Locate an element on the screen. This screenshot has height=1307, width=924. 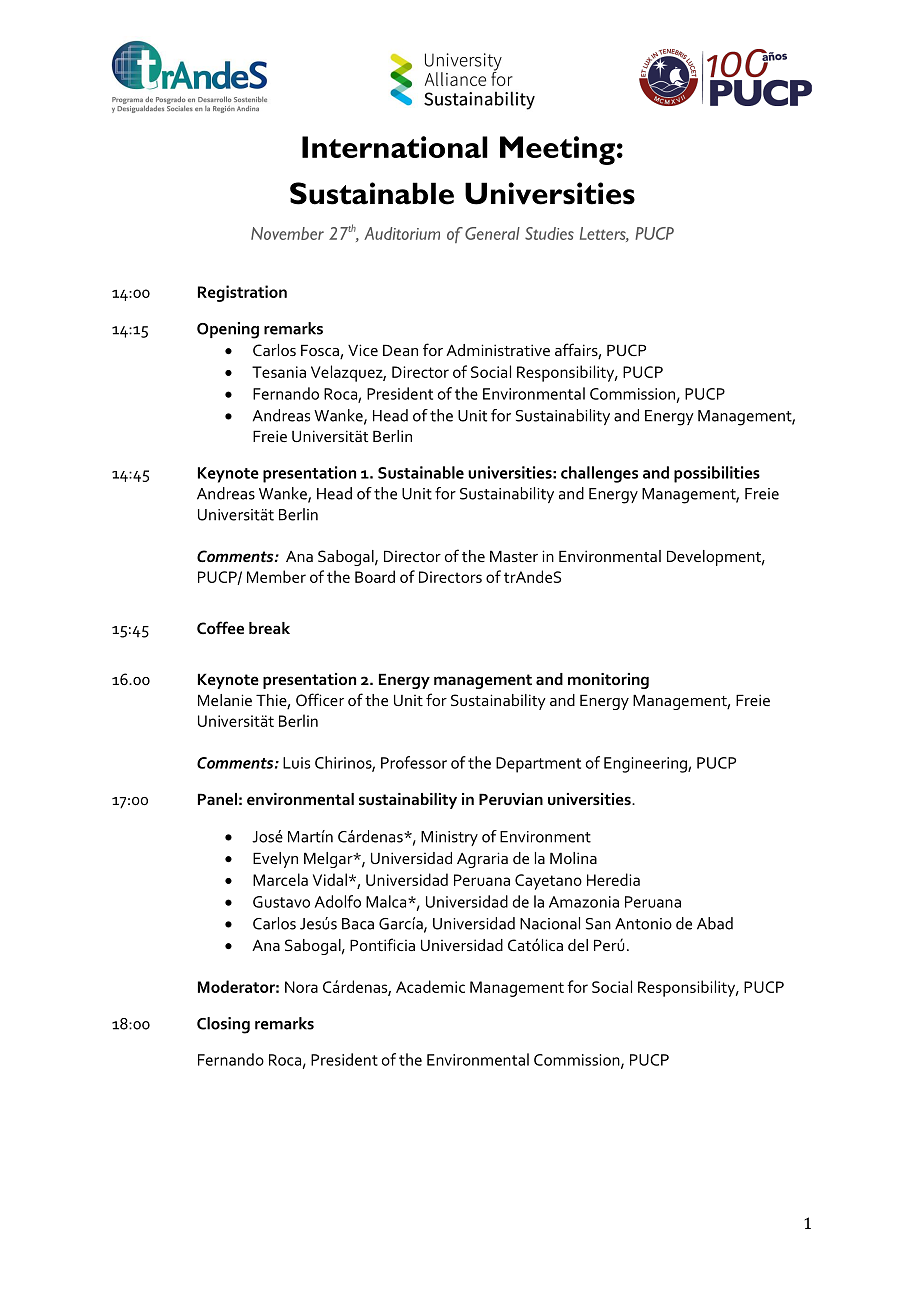
General is located at coordinates (492, 233).
